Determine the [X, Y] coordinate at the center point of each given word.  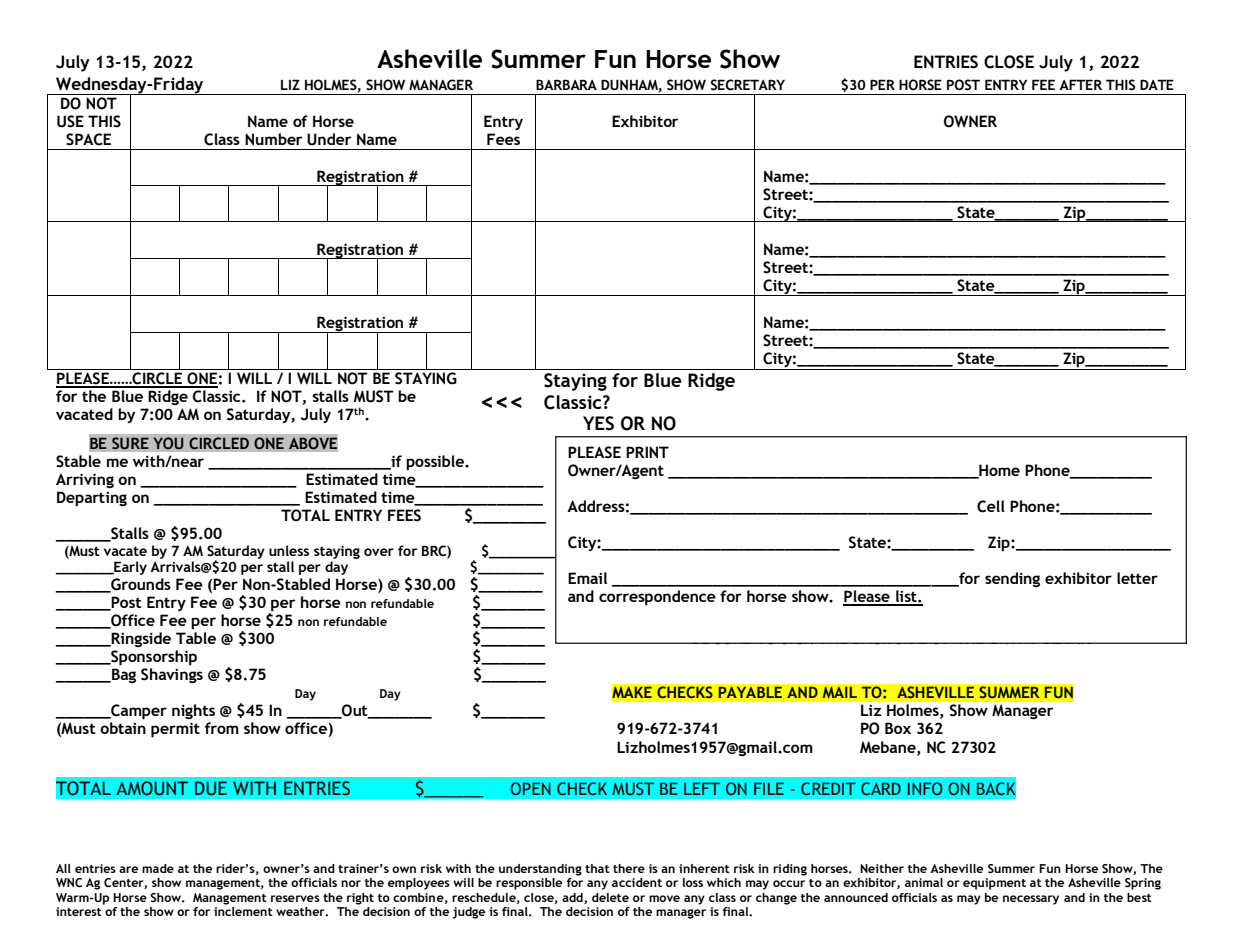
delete [610, 897]
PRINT [647, 452]
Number [273, 139]
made [158, 868]
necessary [1031, 900]
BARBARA [566, 84]
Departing [92, 499]
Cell [991, 506]
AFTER [1080, 84]
